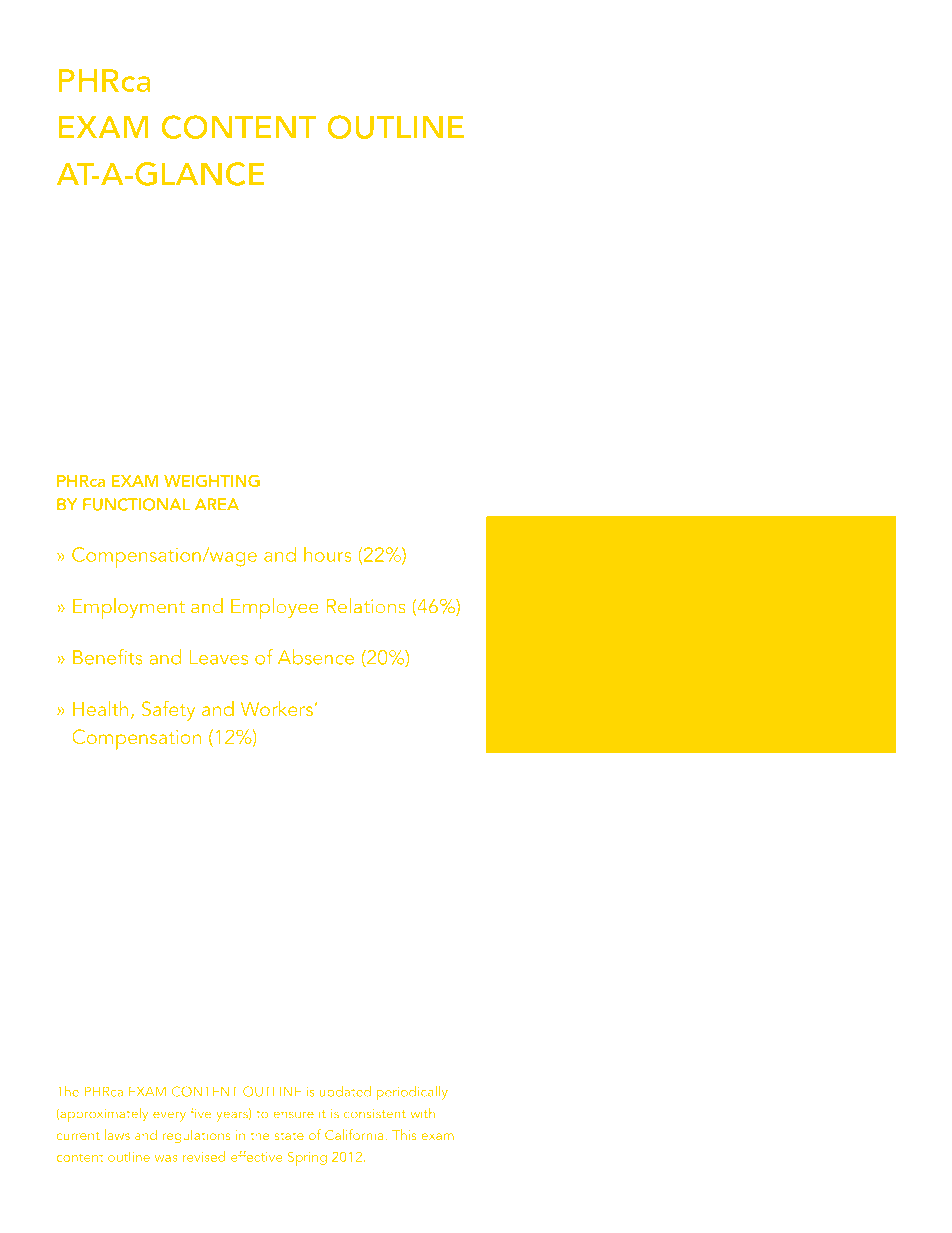 This document has height=1233, width=952. Describe the element at coordinates (763, 692) in the document. I see `start` at that location.
